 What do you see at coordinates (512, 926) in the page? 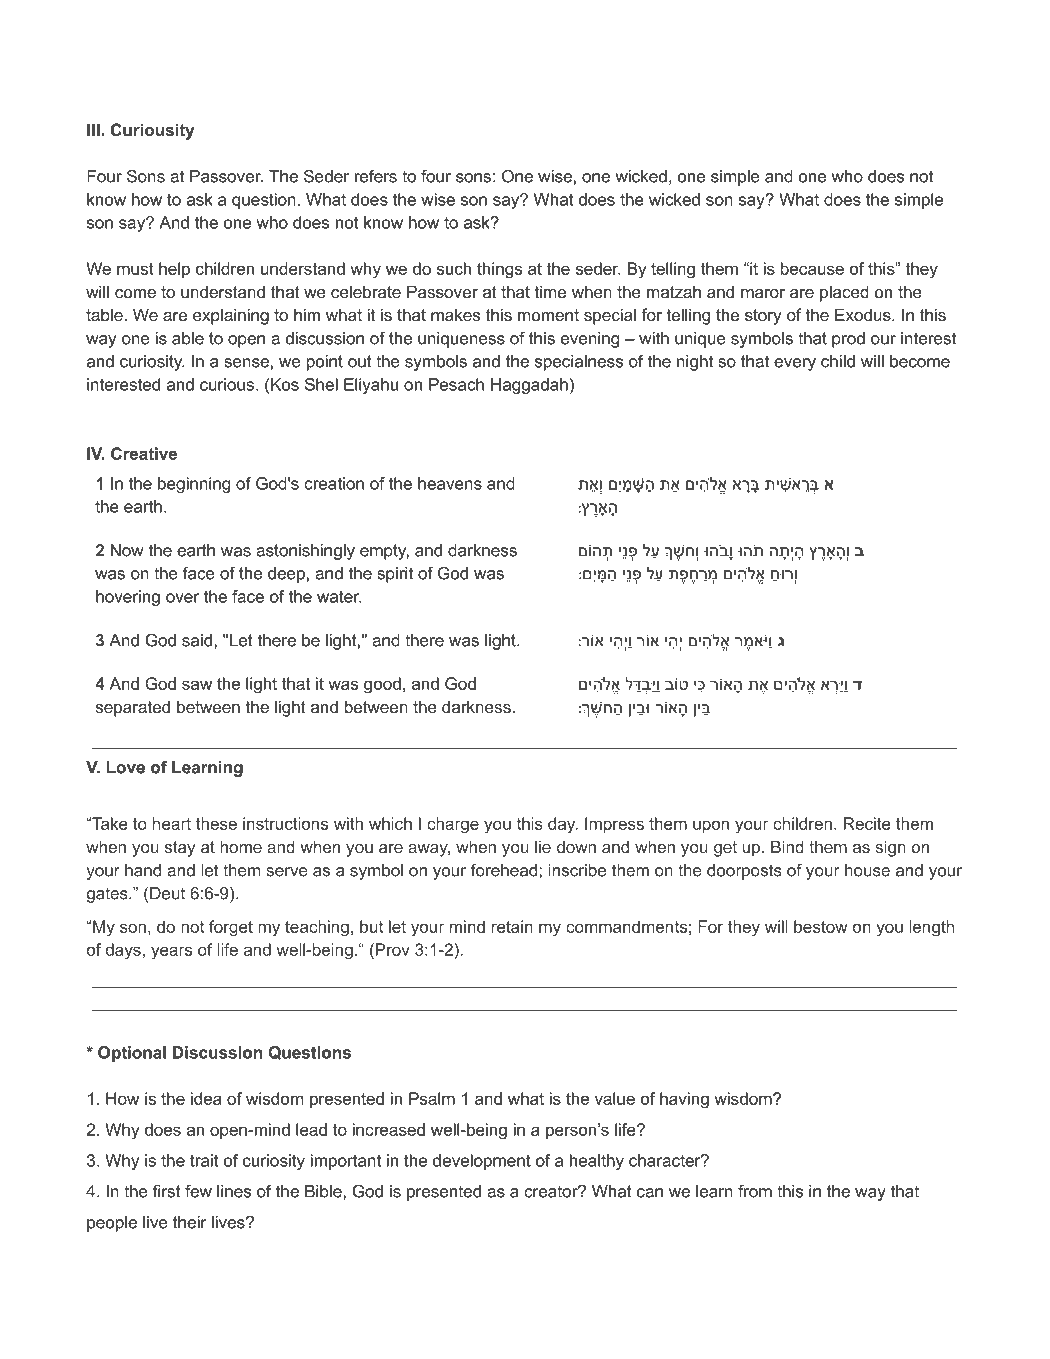
I see `retain` at bounding box center [512, 926].
